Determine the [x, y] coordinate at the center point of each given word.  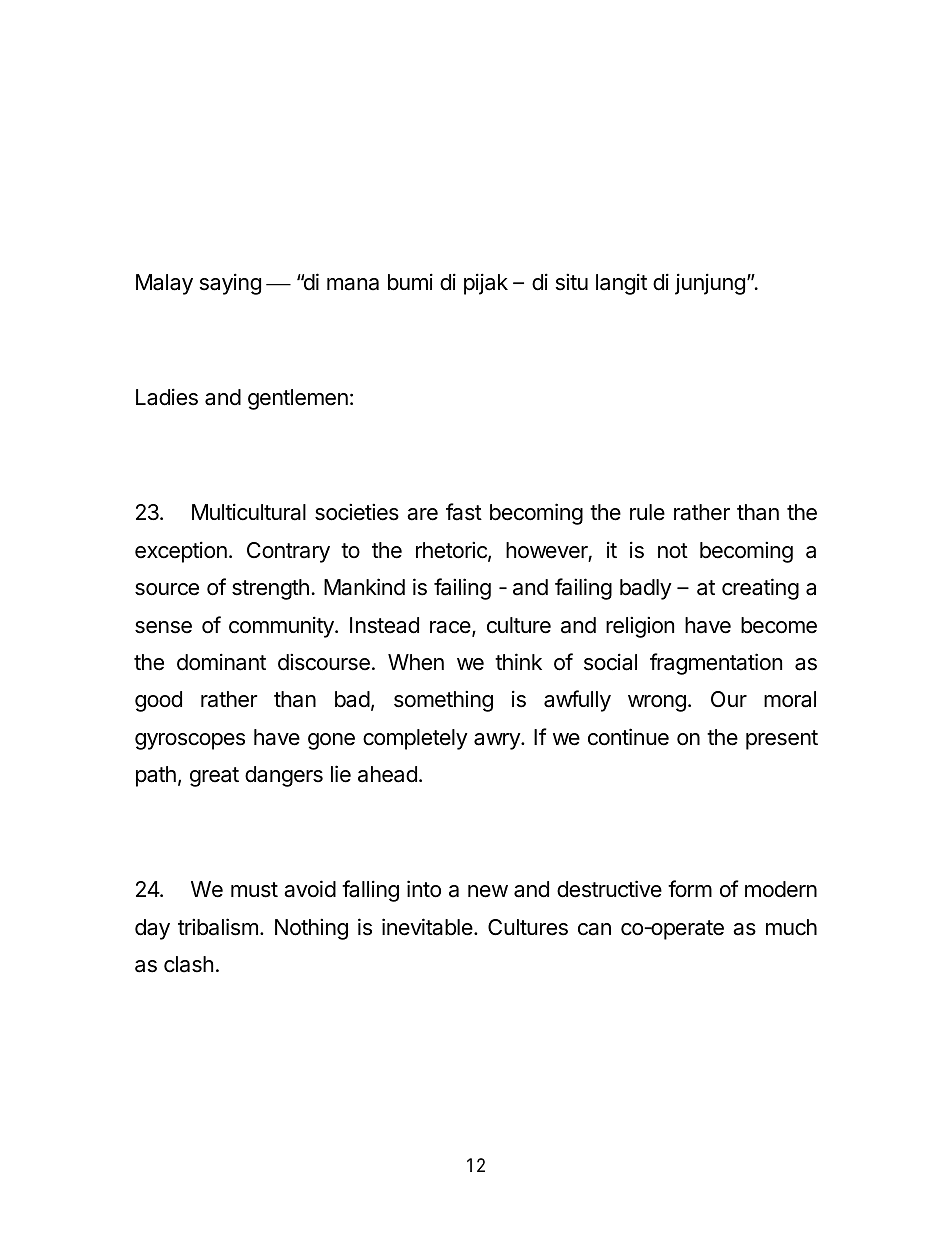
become [779, 625]
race [451, 628]
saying [230, 284]
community [282, 627]
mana [353, 284]
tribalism [218, 927]
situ [572, 282]
